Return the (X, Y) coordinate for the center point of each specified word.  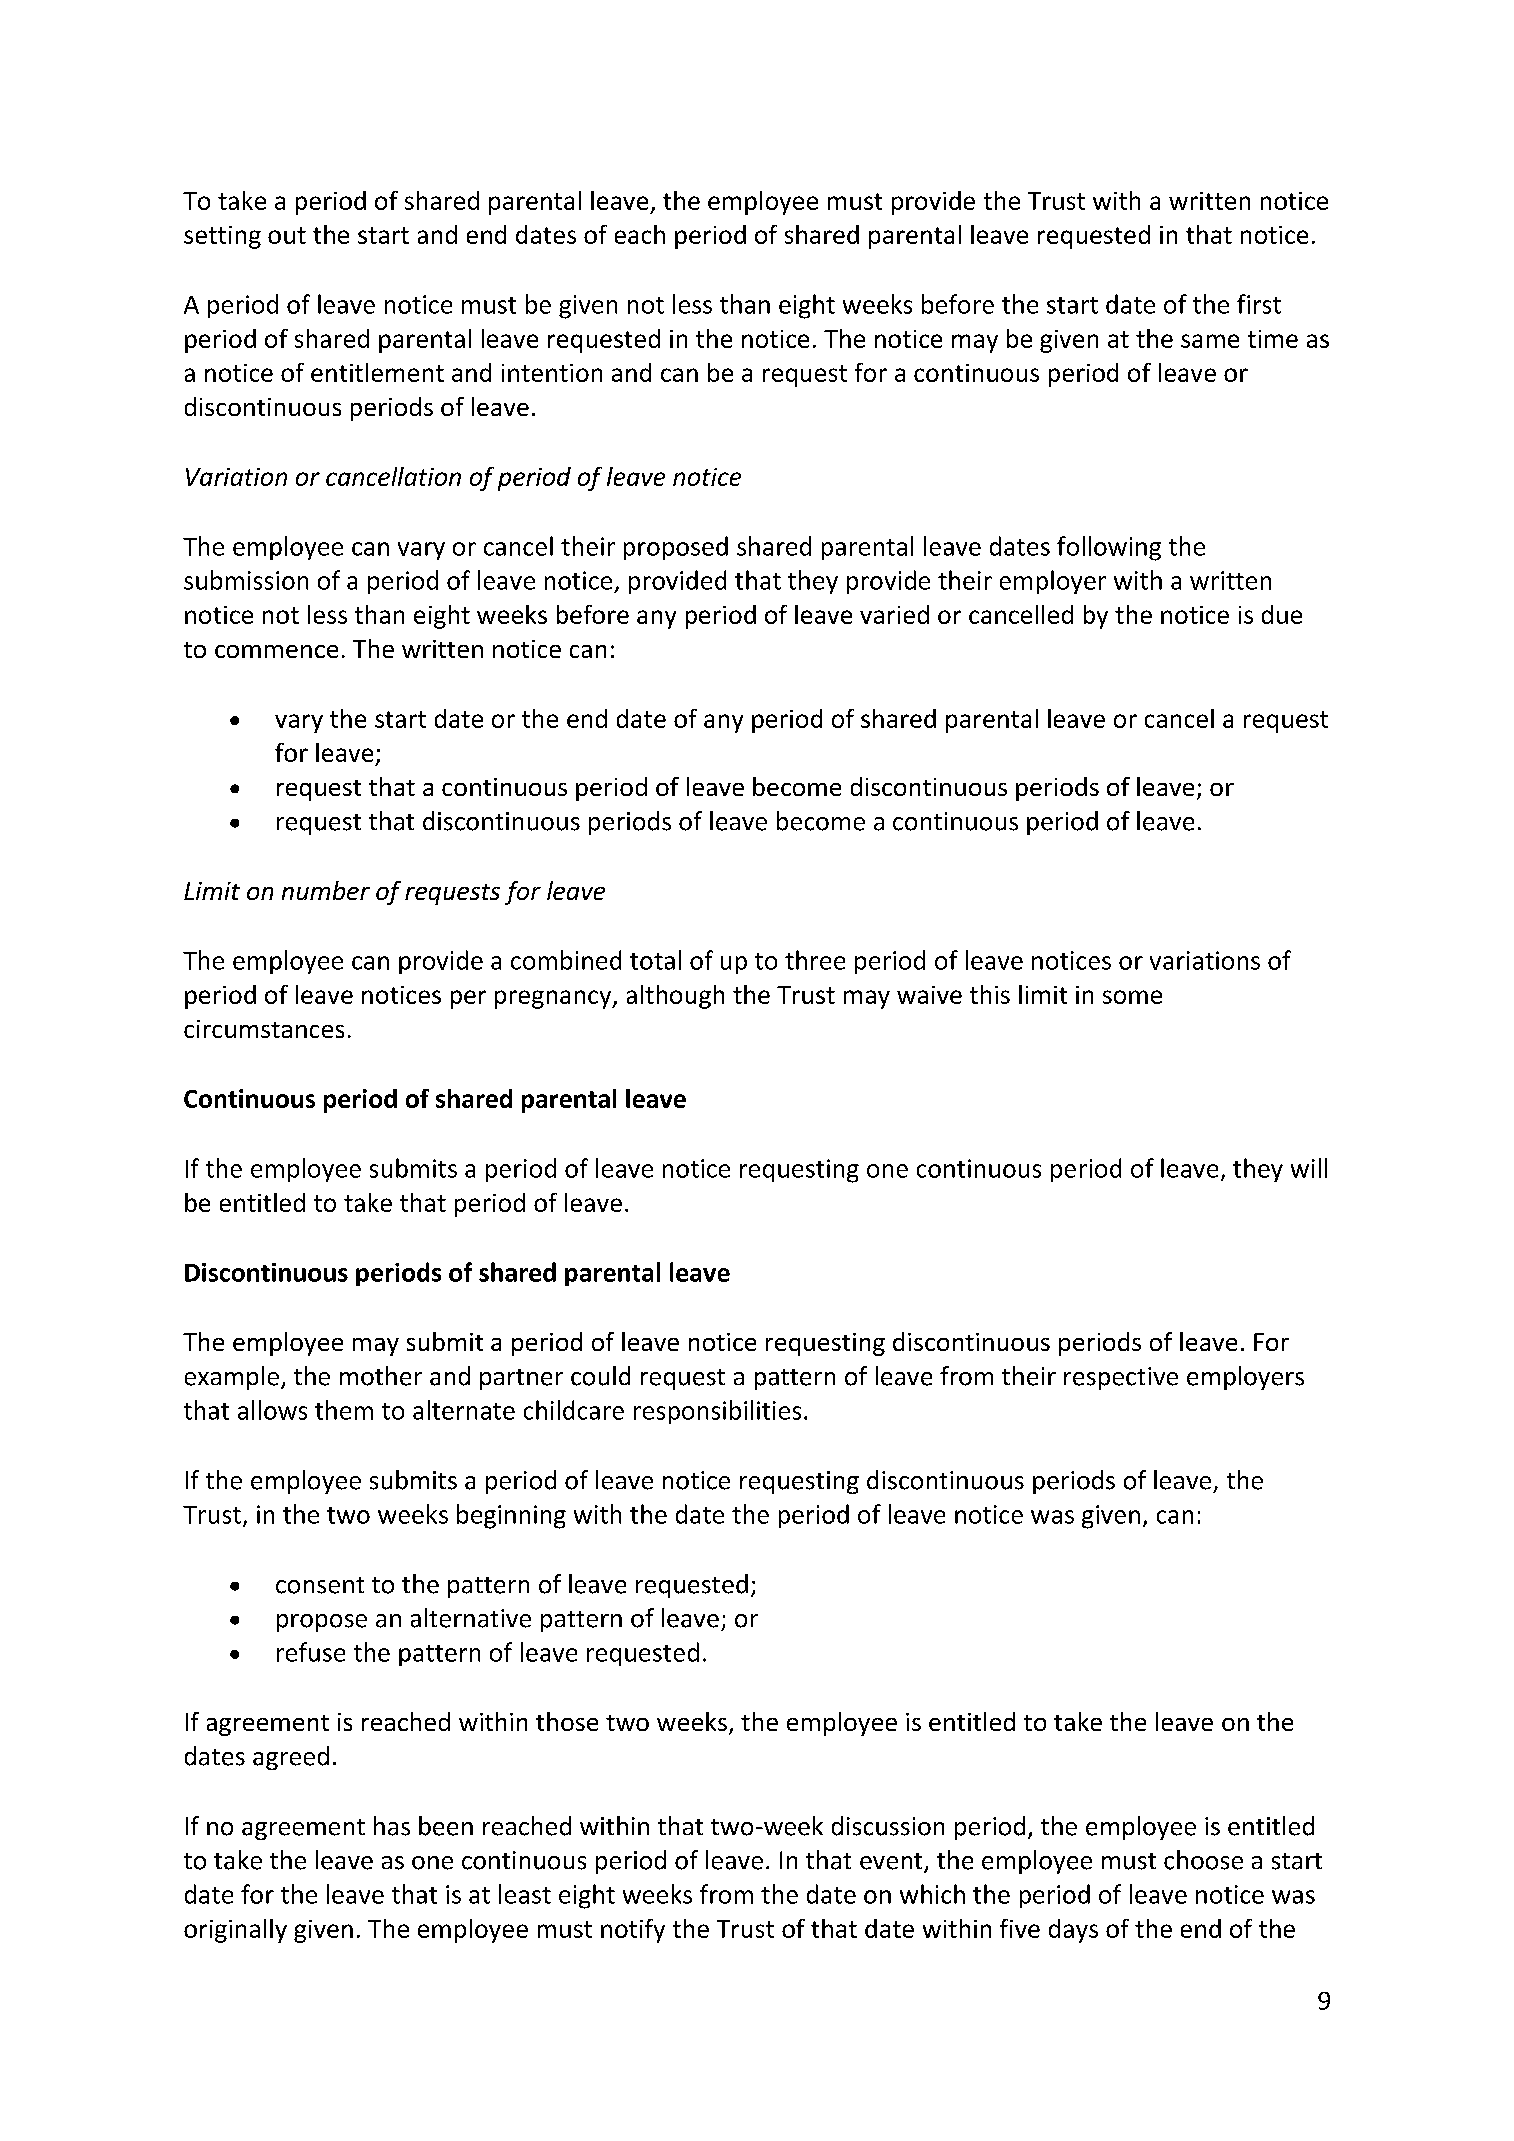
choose (1203, 1860)
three (815, 960)
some (1132, 997)
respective (1121, 1378)
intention (552, 373)
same (1210, 341)
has (392, 1826)
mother (381, 1376)
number (326, 890)
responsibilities (717, 1412)
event (892, 1862)
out (287, 235)
